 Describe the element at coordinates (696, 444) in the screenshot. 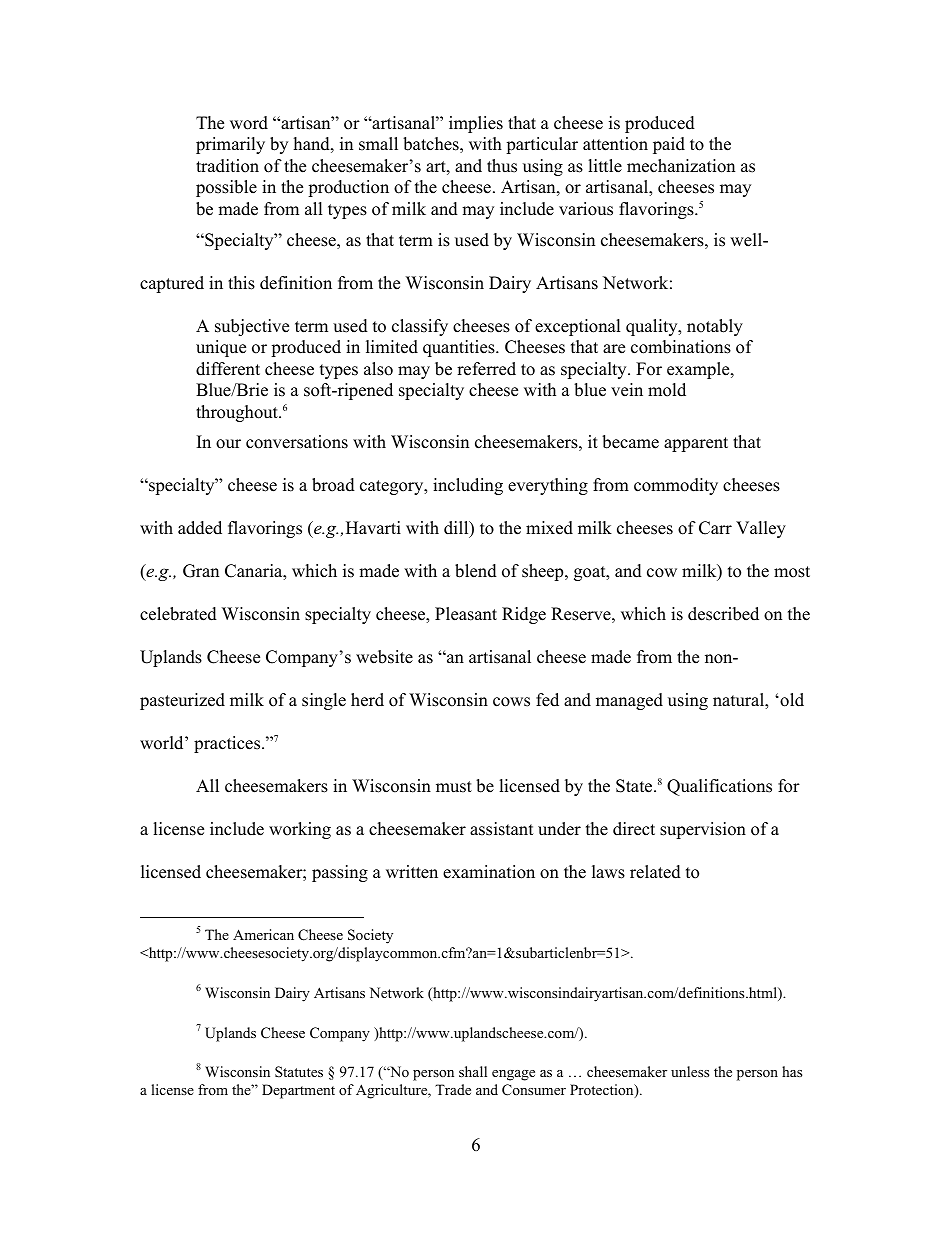

I see `apparent` at that location.
